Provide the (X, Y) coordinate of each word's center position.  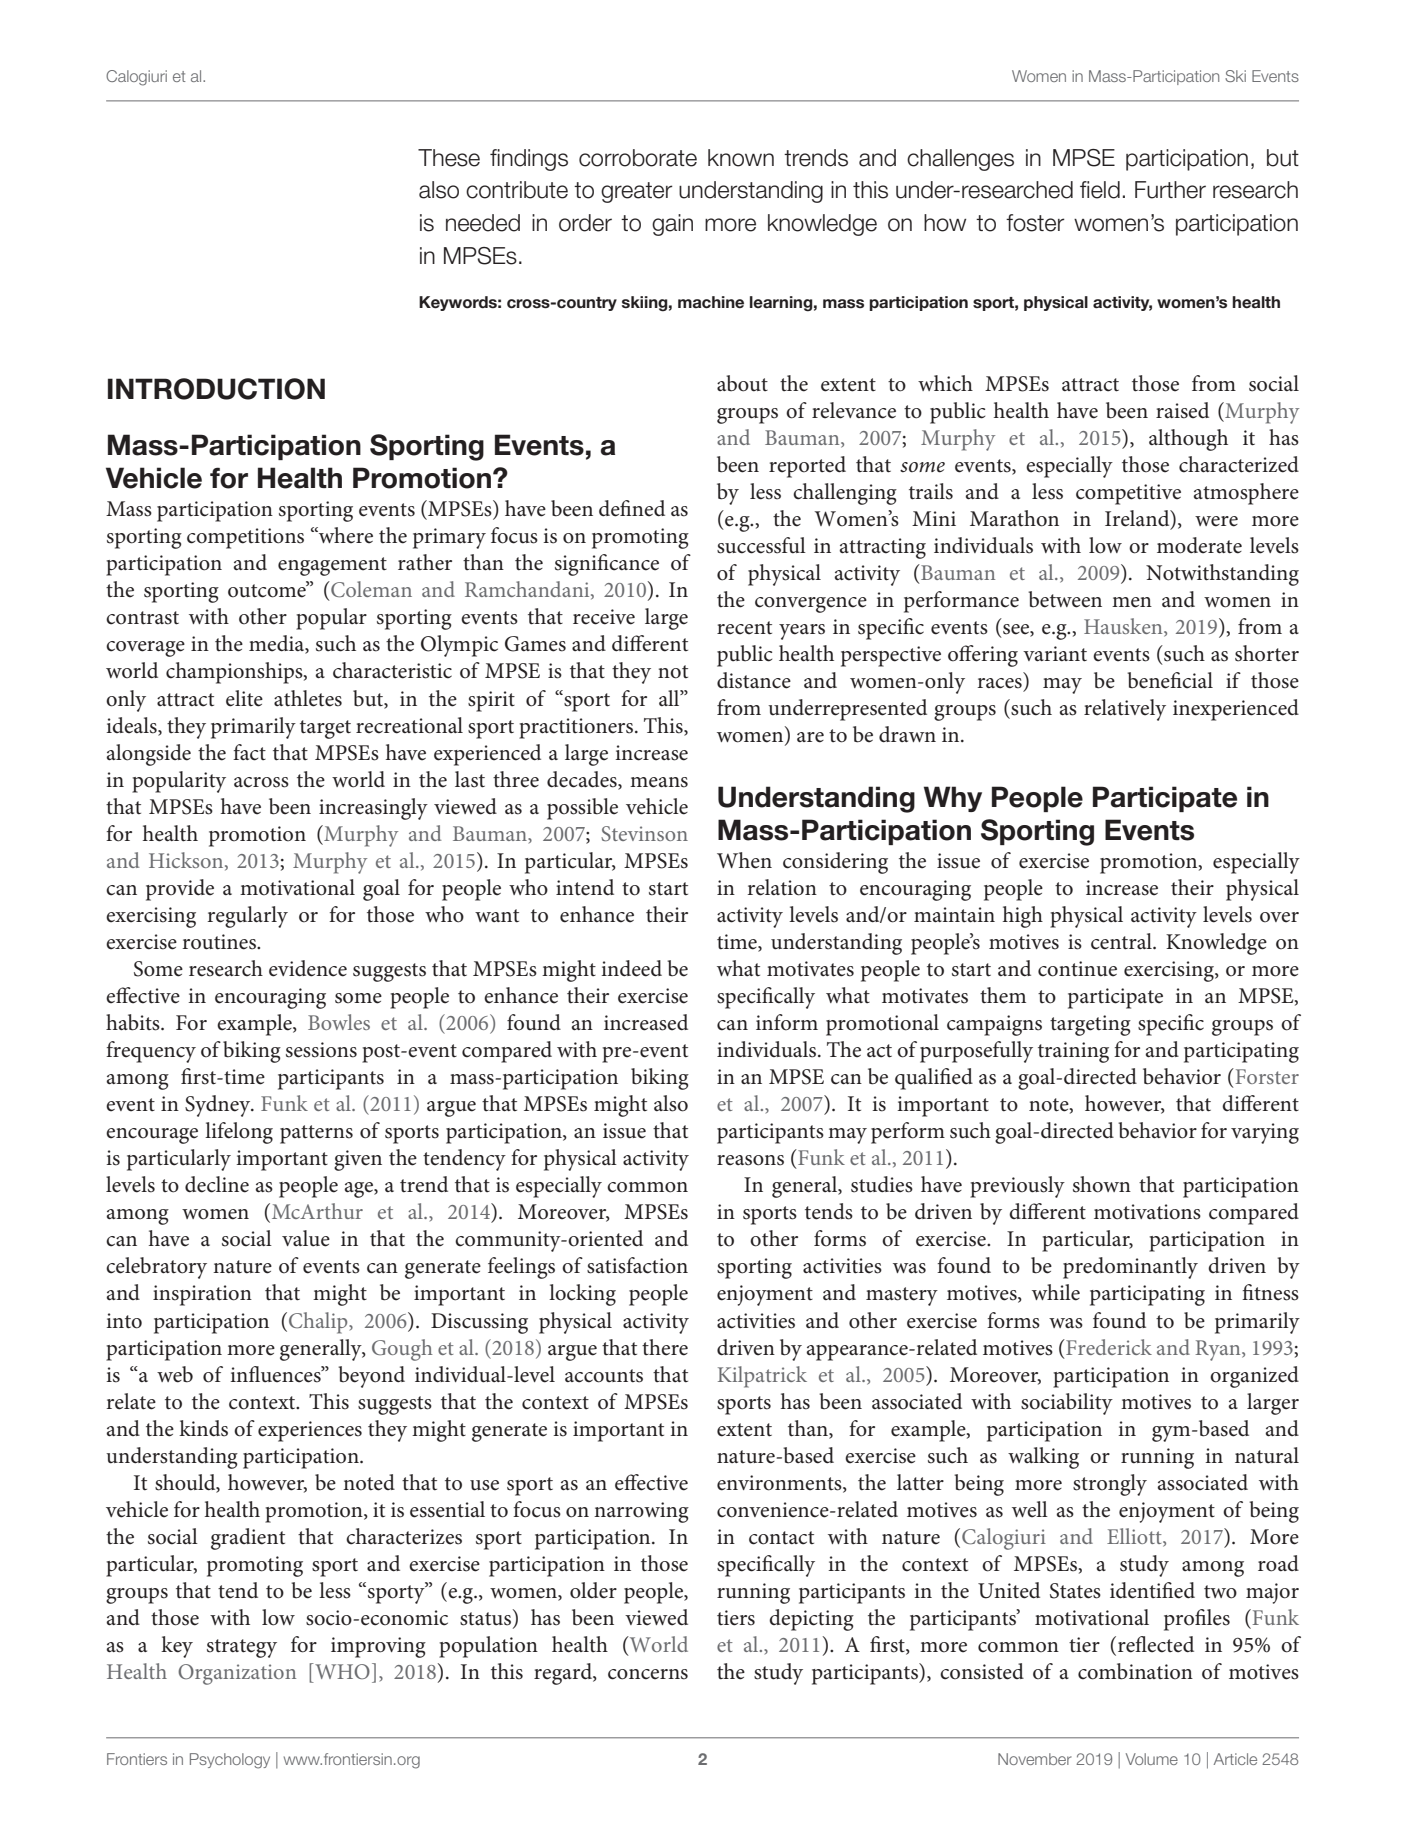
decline (217, 1184)
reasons (750, 1160)
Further (1170, 190)
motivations (1147, 1212)
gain (672, 225)
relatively (1125, 710)
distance (754, 680)
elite (244, 698)
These (449, 158)
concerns (648, 1674)
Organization (237, 1674)
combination (1135, 1671)
